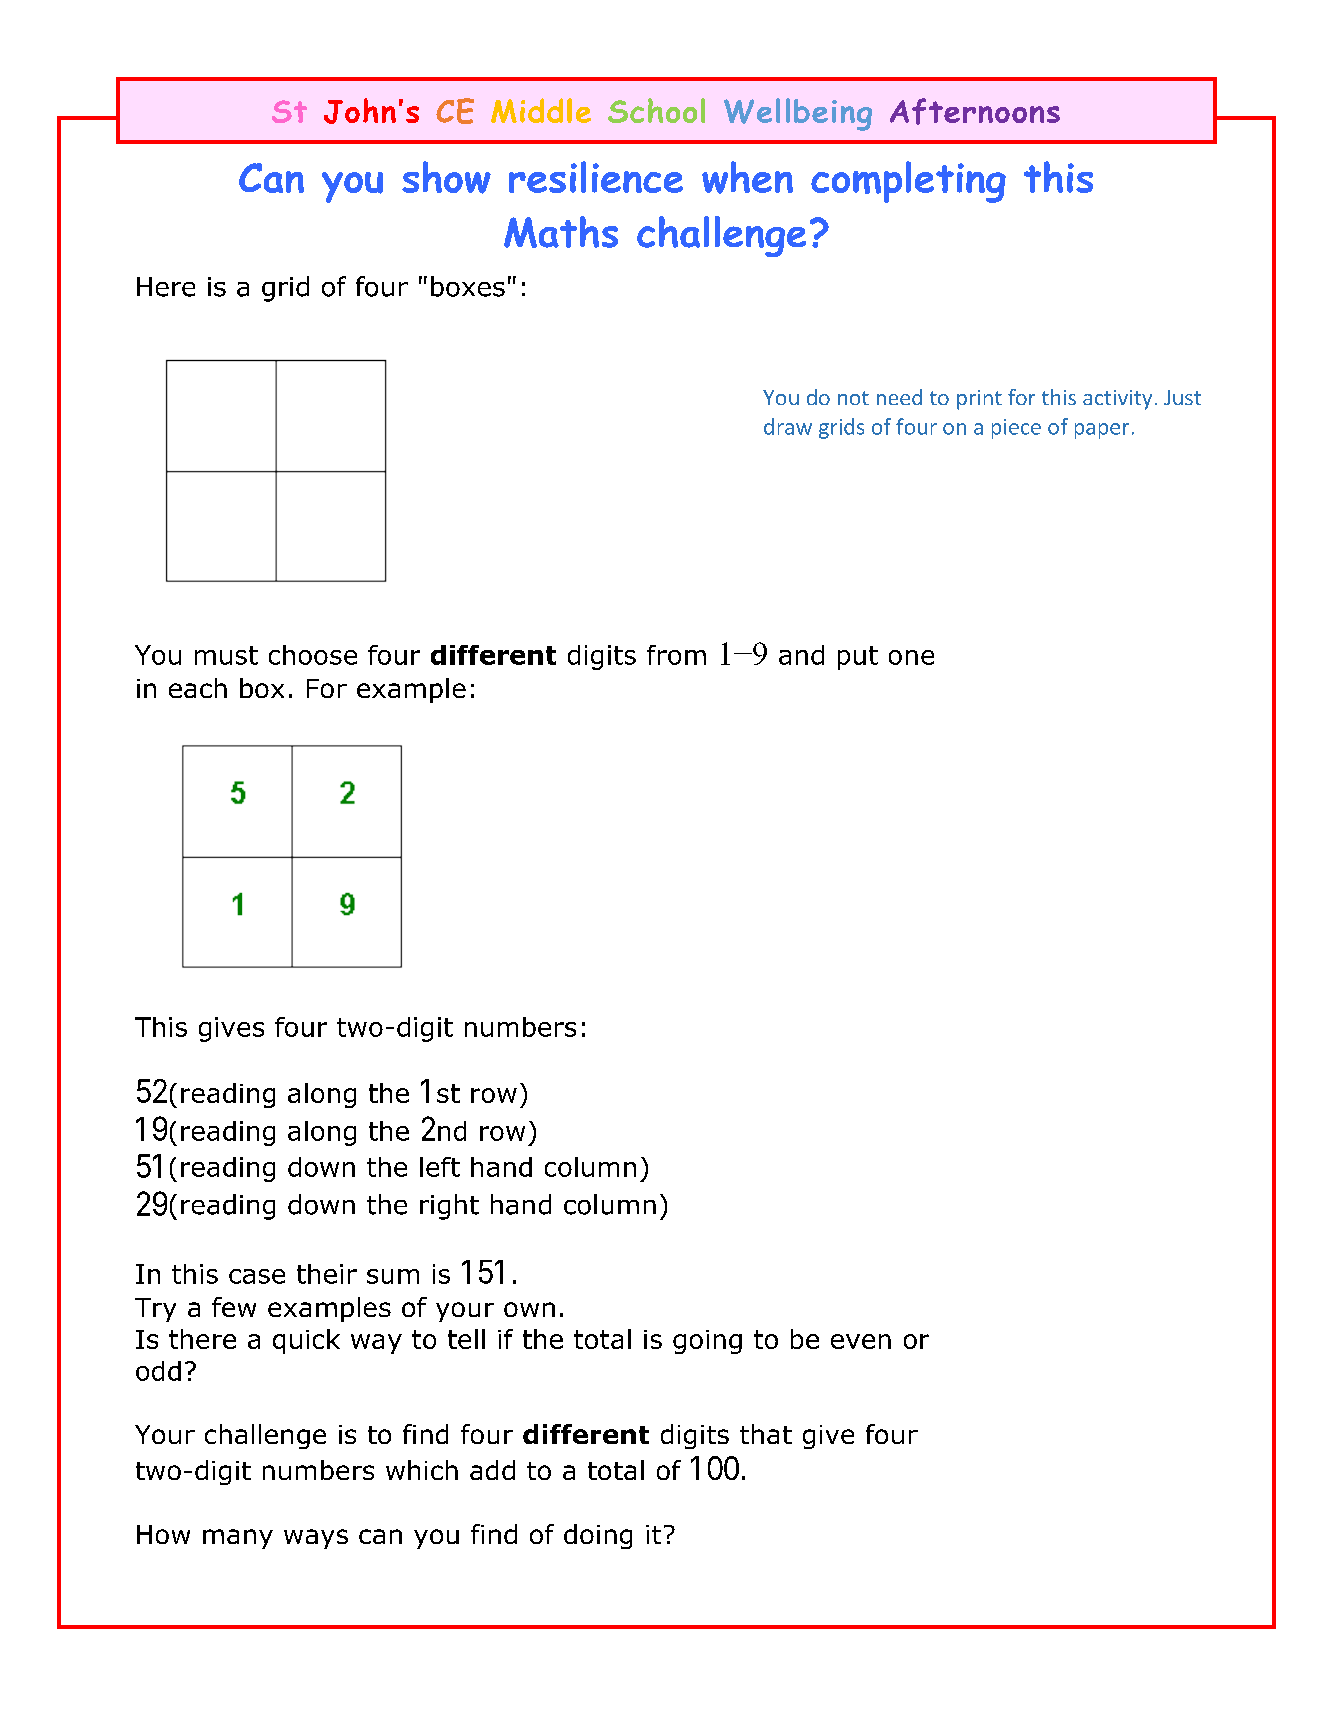  What do you see at coordinates (656, 110) in the screenshot?
I see `School` at bounding box center [656, 110].
